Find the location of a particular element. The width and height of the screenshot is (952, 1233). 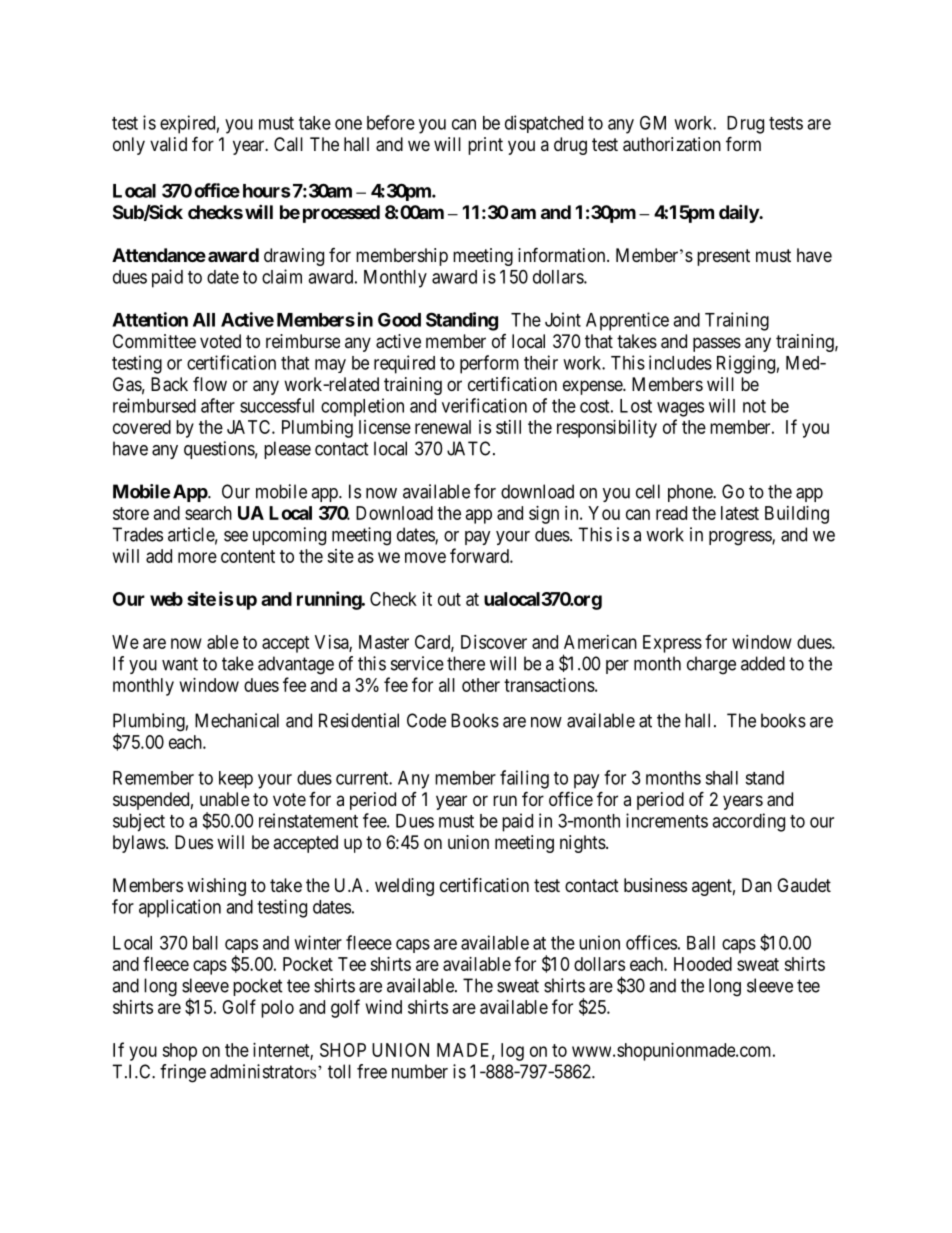

valid is located at coordinates (168, 144).
